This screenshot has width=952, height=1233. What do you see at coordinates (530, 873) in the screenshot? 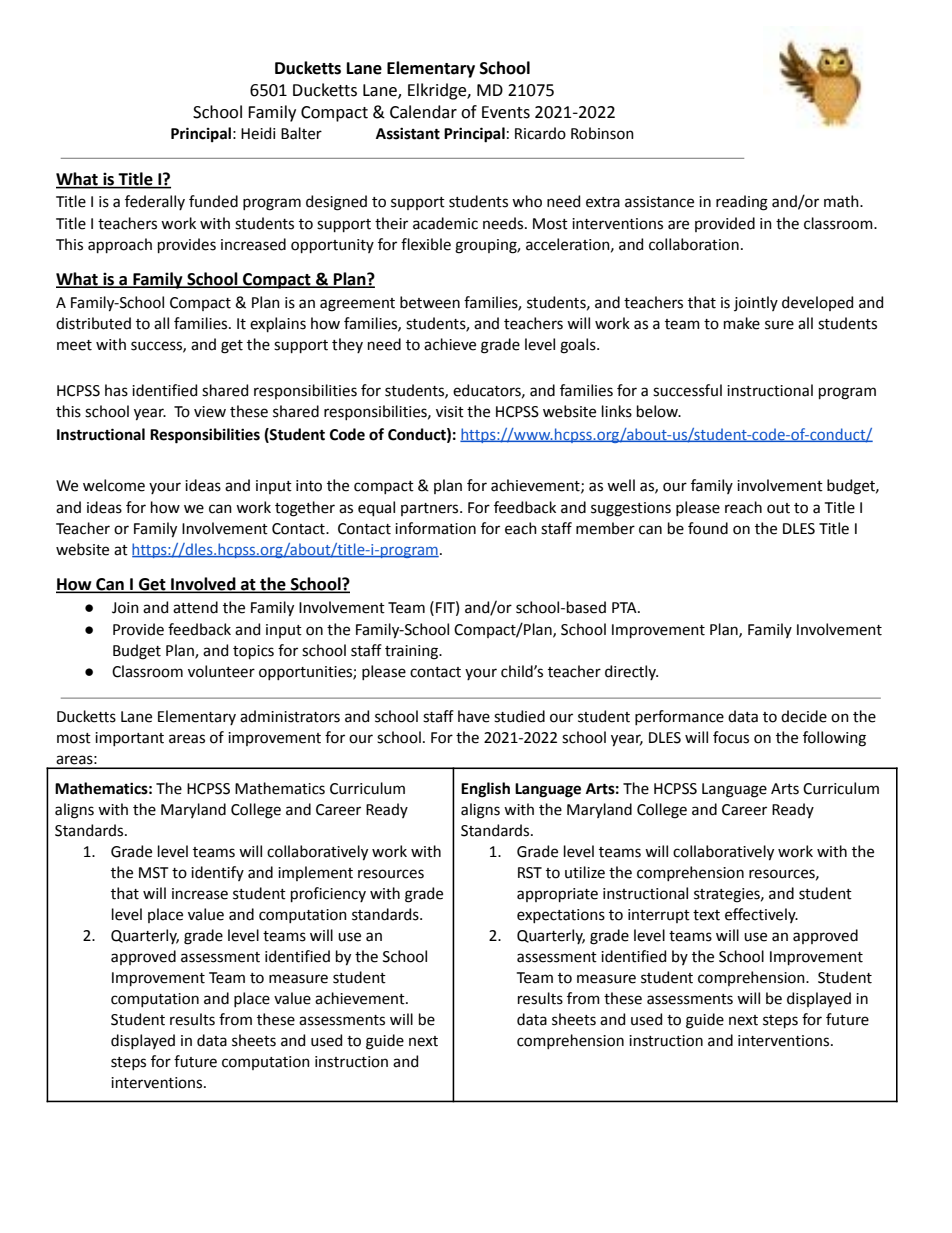
I see `RST` at bounding box center [530, 873].
